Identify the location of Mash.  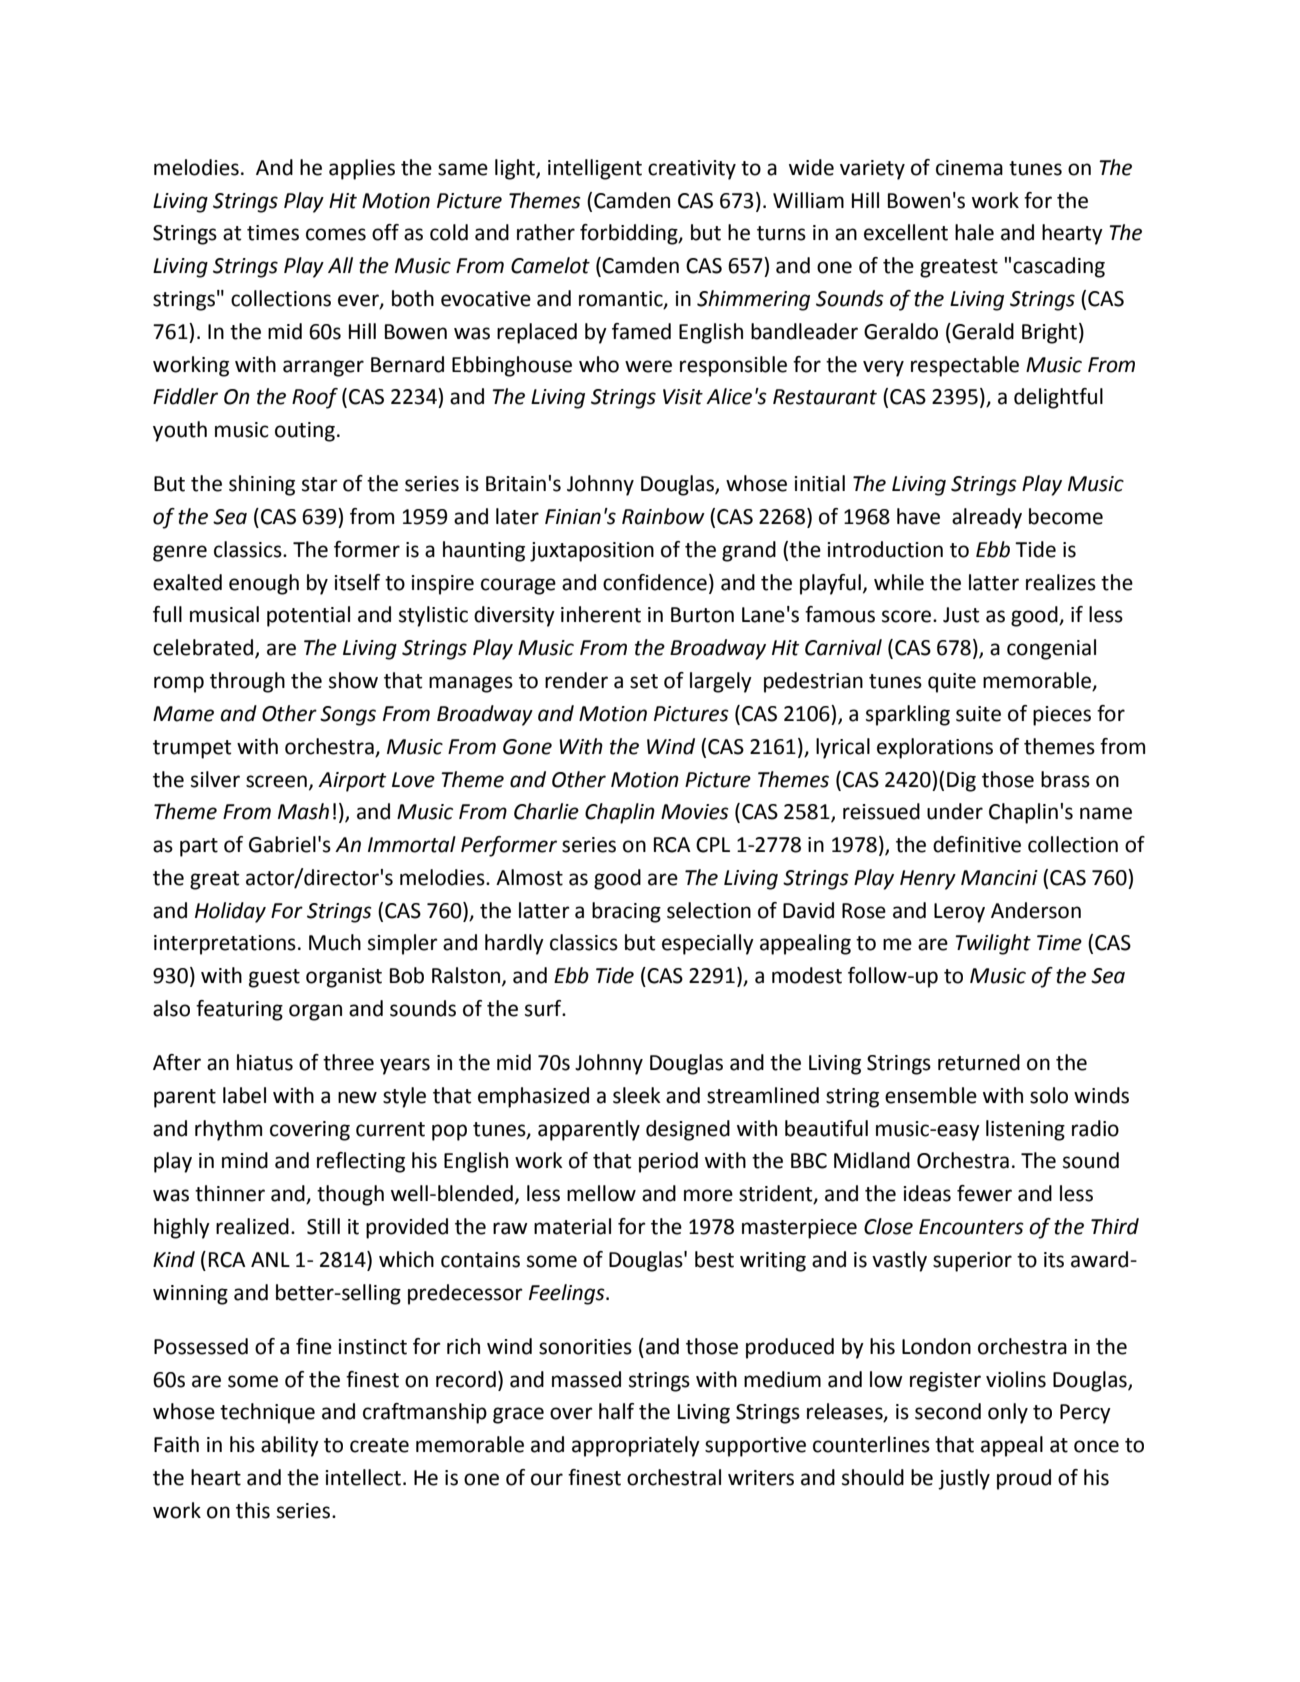
(303, 811).
